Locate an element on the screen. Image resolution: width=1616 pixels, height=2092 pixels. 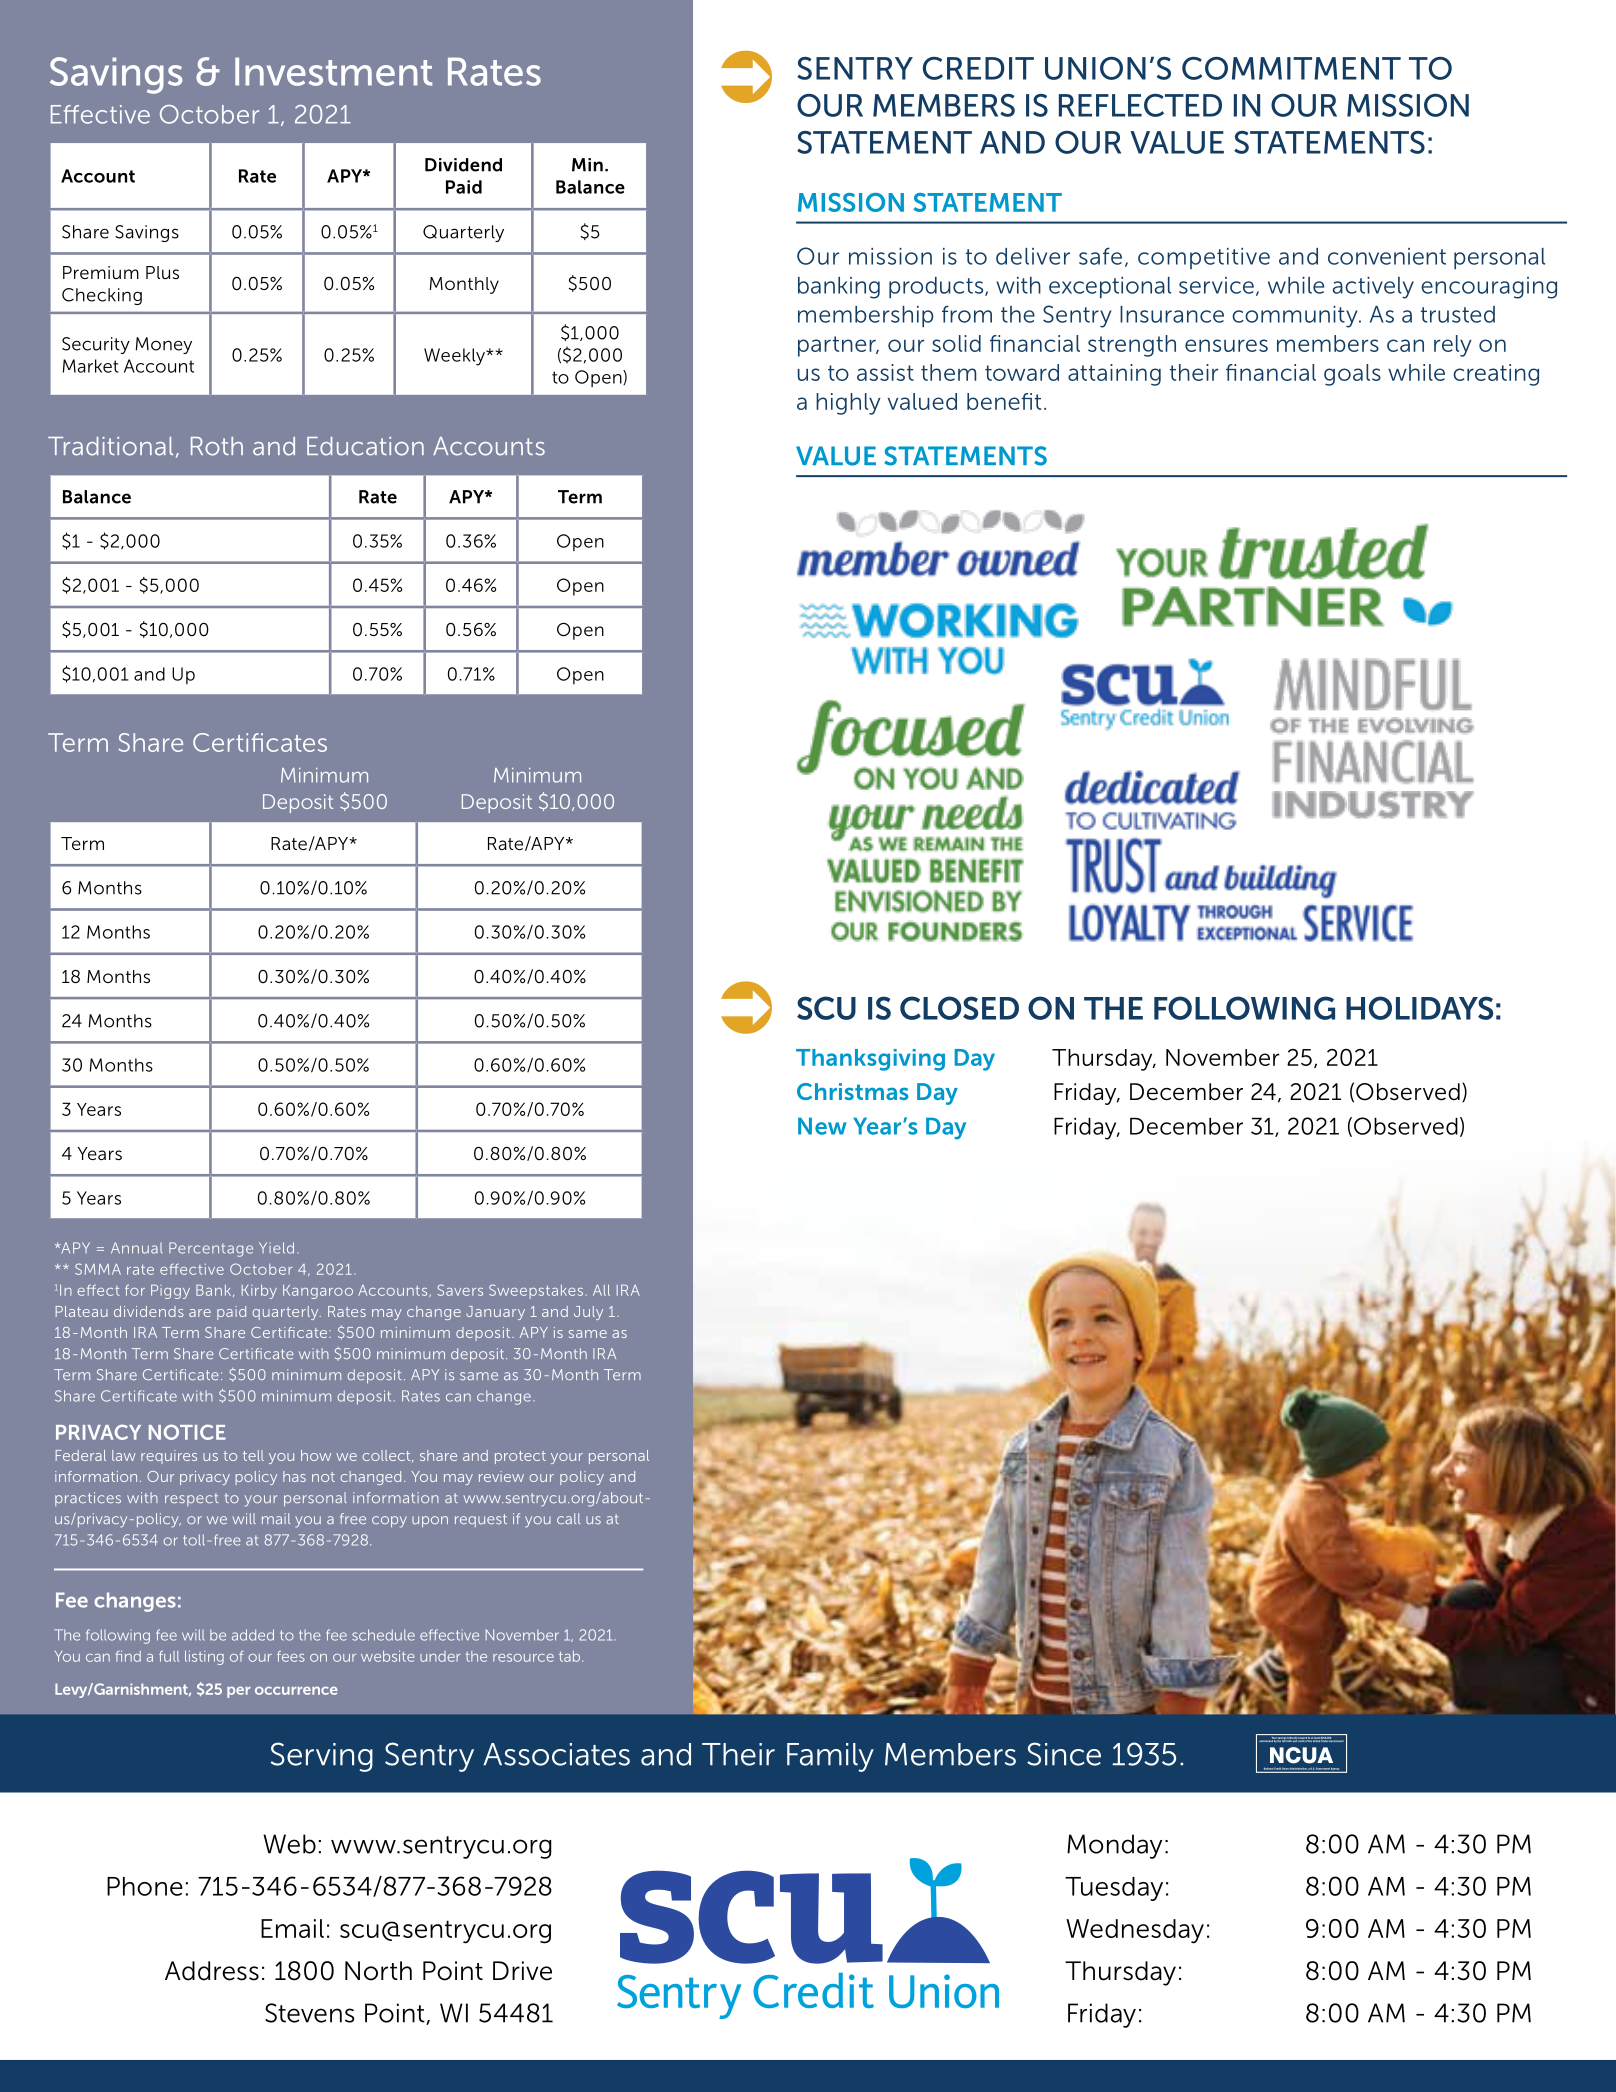
COMMITMENT is located at coordinates (1291, 68).
